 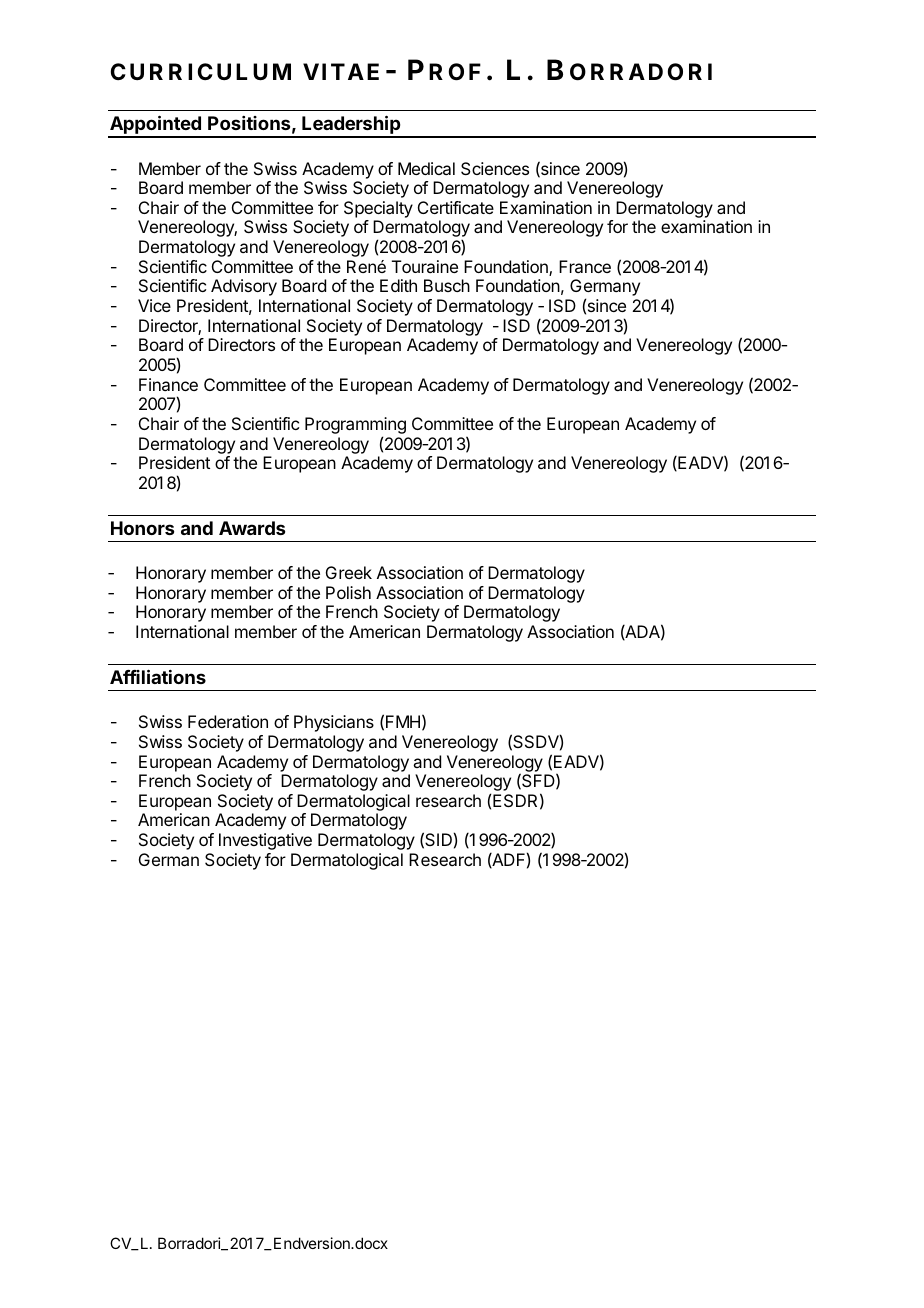 What do you see at coordinates (348, 592) in the screenshot?
I see `Polish` at bounding box center [348, 592].
